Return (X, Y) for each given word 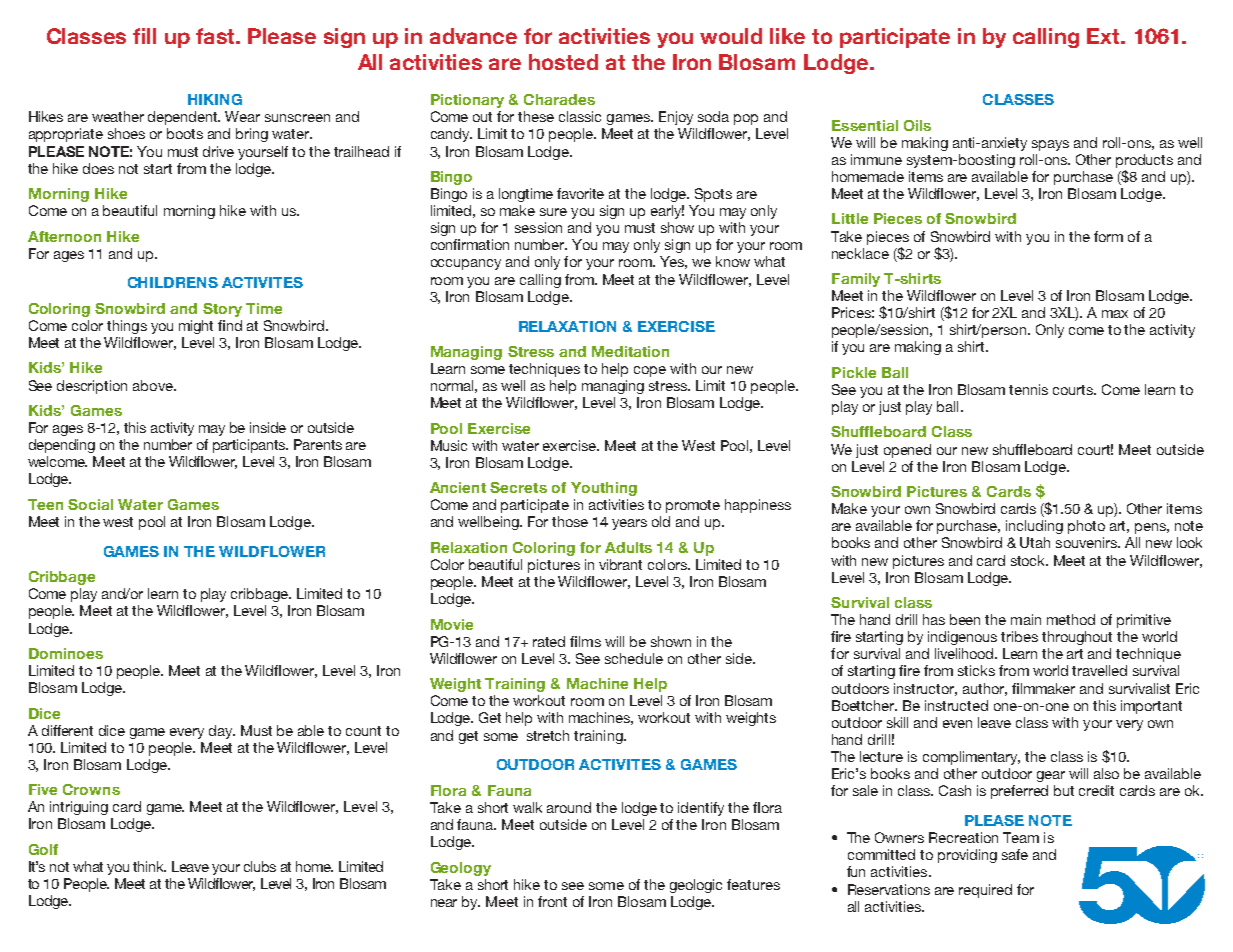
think (149, 866)
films (585, 641)
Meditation (630, 351)
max (1115, 314)
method (1071, 619)
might (196, 327)
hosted (563, 62)
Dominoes (66, 653)
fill (144, 36)
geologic (696, 886)
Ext (1105, 36)
